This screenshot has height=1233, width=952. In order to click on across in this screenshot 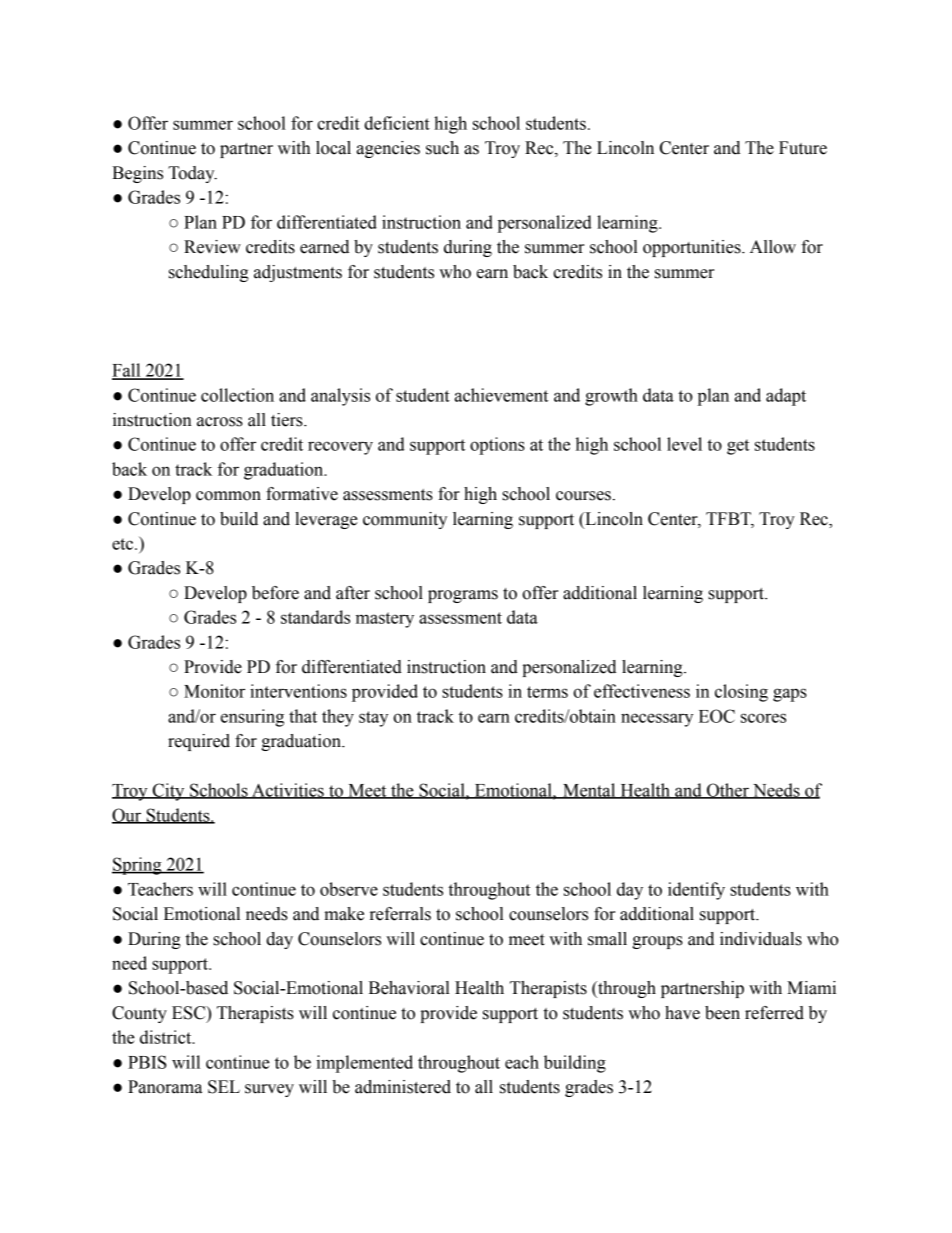, I will do `click(220, 422)`.
